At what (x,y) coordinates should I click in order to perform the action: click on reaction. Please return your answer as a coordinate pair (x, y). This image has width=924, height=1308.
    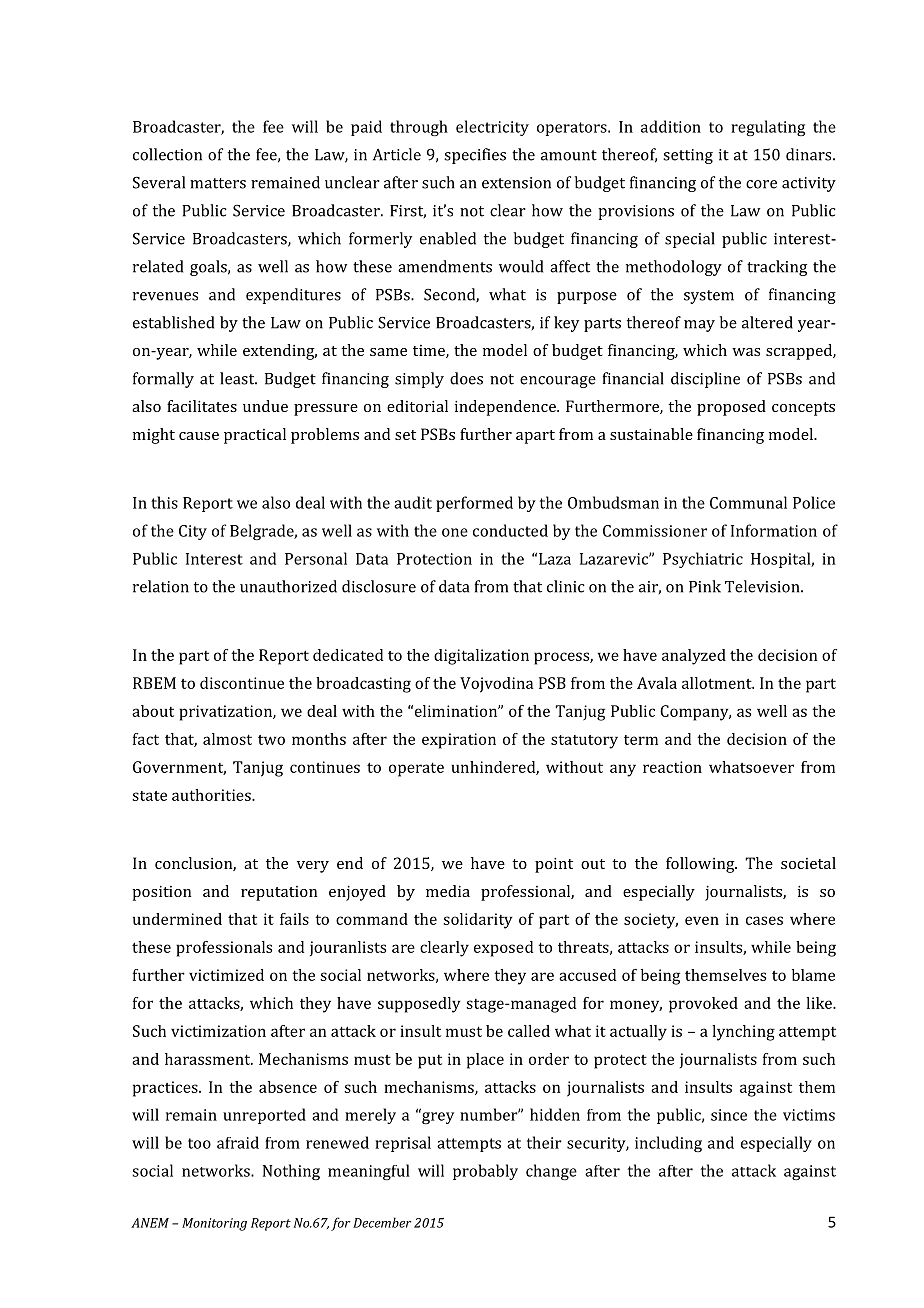
    Looking at the image, I should click on (672, 767).
